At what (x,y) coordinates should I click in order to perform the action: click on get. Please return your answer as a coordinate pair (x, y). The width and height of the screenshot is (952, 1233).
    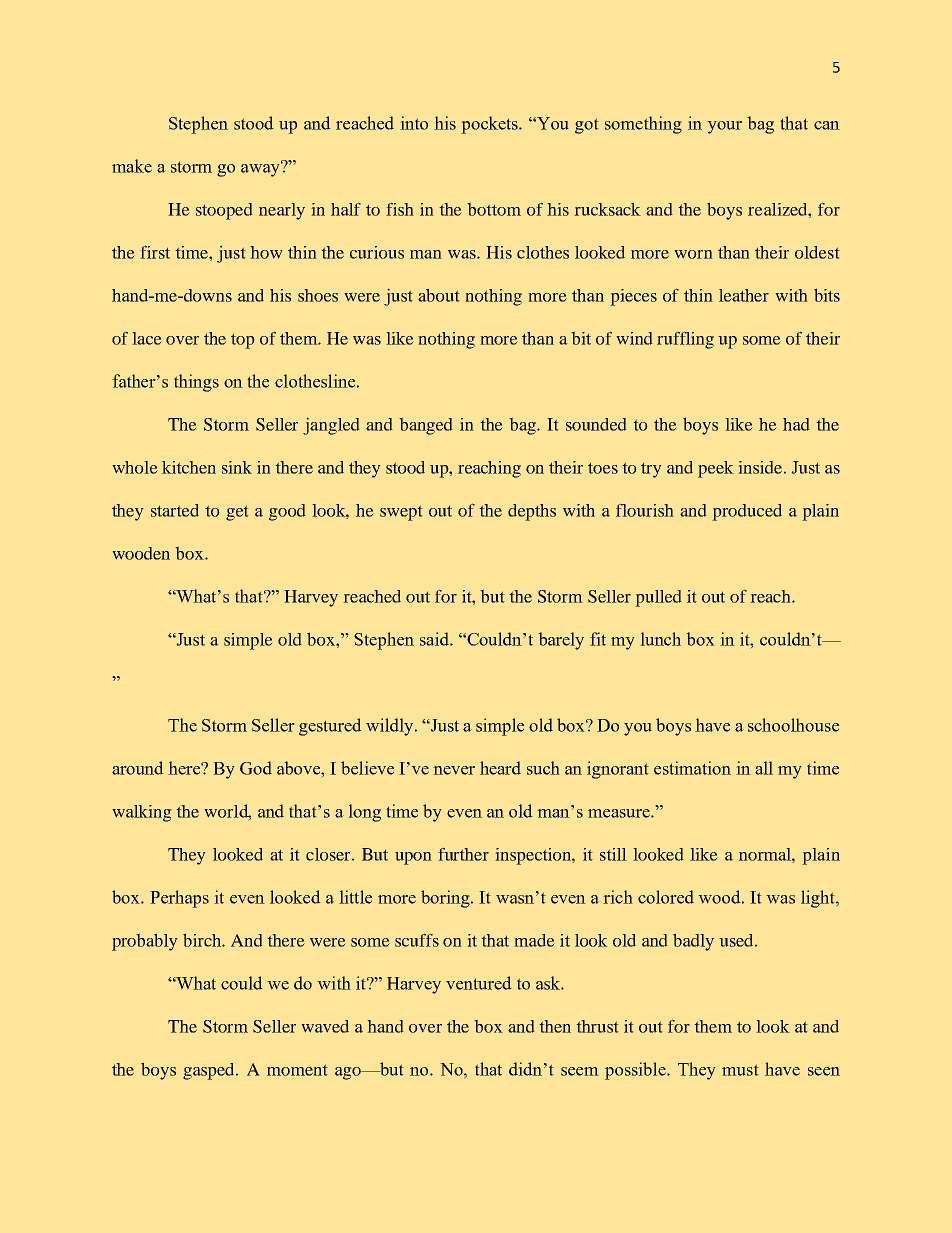
    Looking at the image, I should click on (237, 513).
